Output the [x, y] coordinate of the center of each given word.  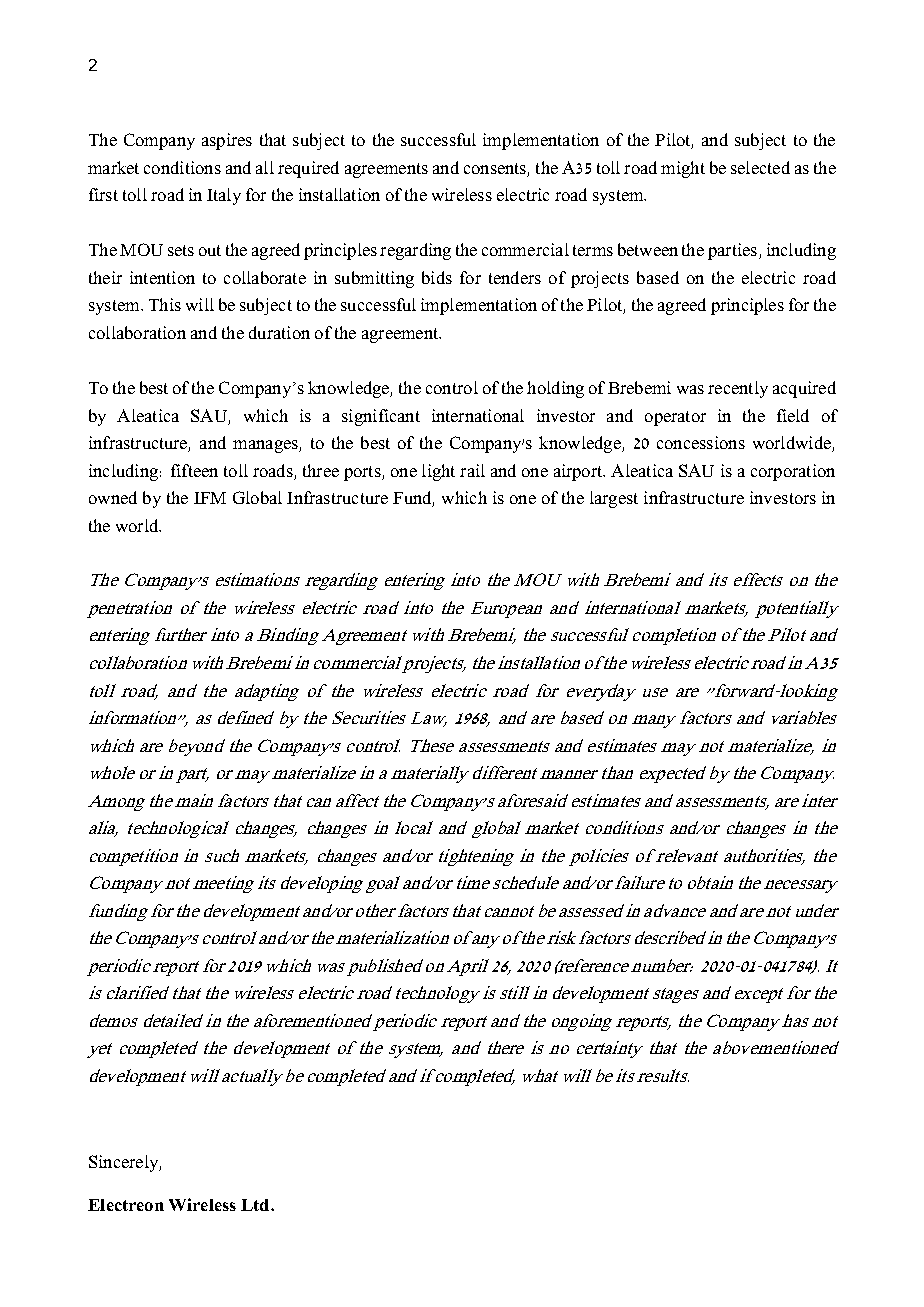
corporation [793, 472]
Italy [224, 196]
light [438, 472]
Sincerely [124, 1163]
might [683, 169]
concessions [701, 442]
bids [437, 277]
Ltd [256, 1205]
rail [472, 470]
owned [113, 497]
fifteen [194, 470]
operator [675, 418]
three [321, 470]
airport [579, 472]
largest [614, 499]
